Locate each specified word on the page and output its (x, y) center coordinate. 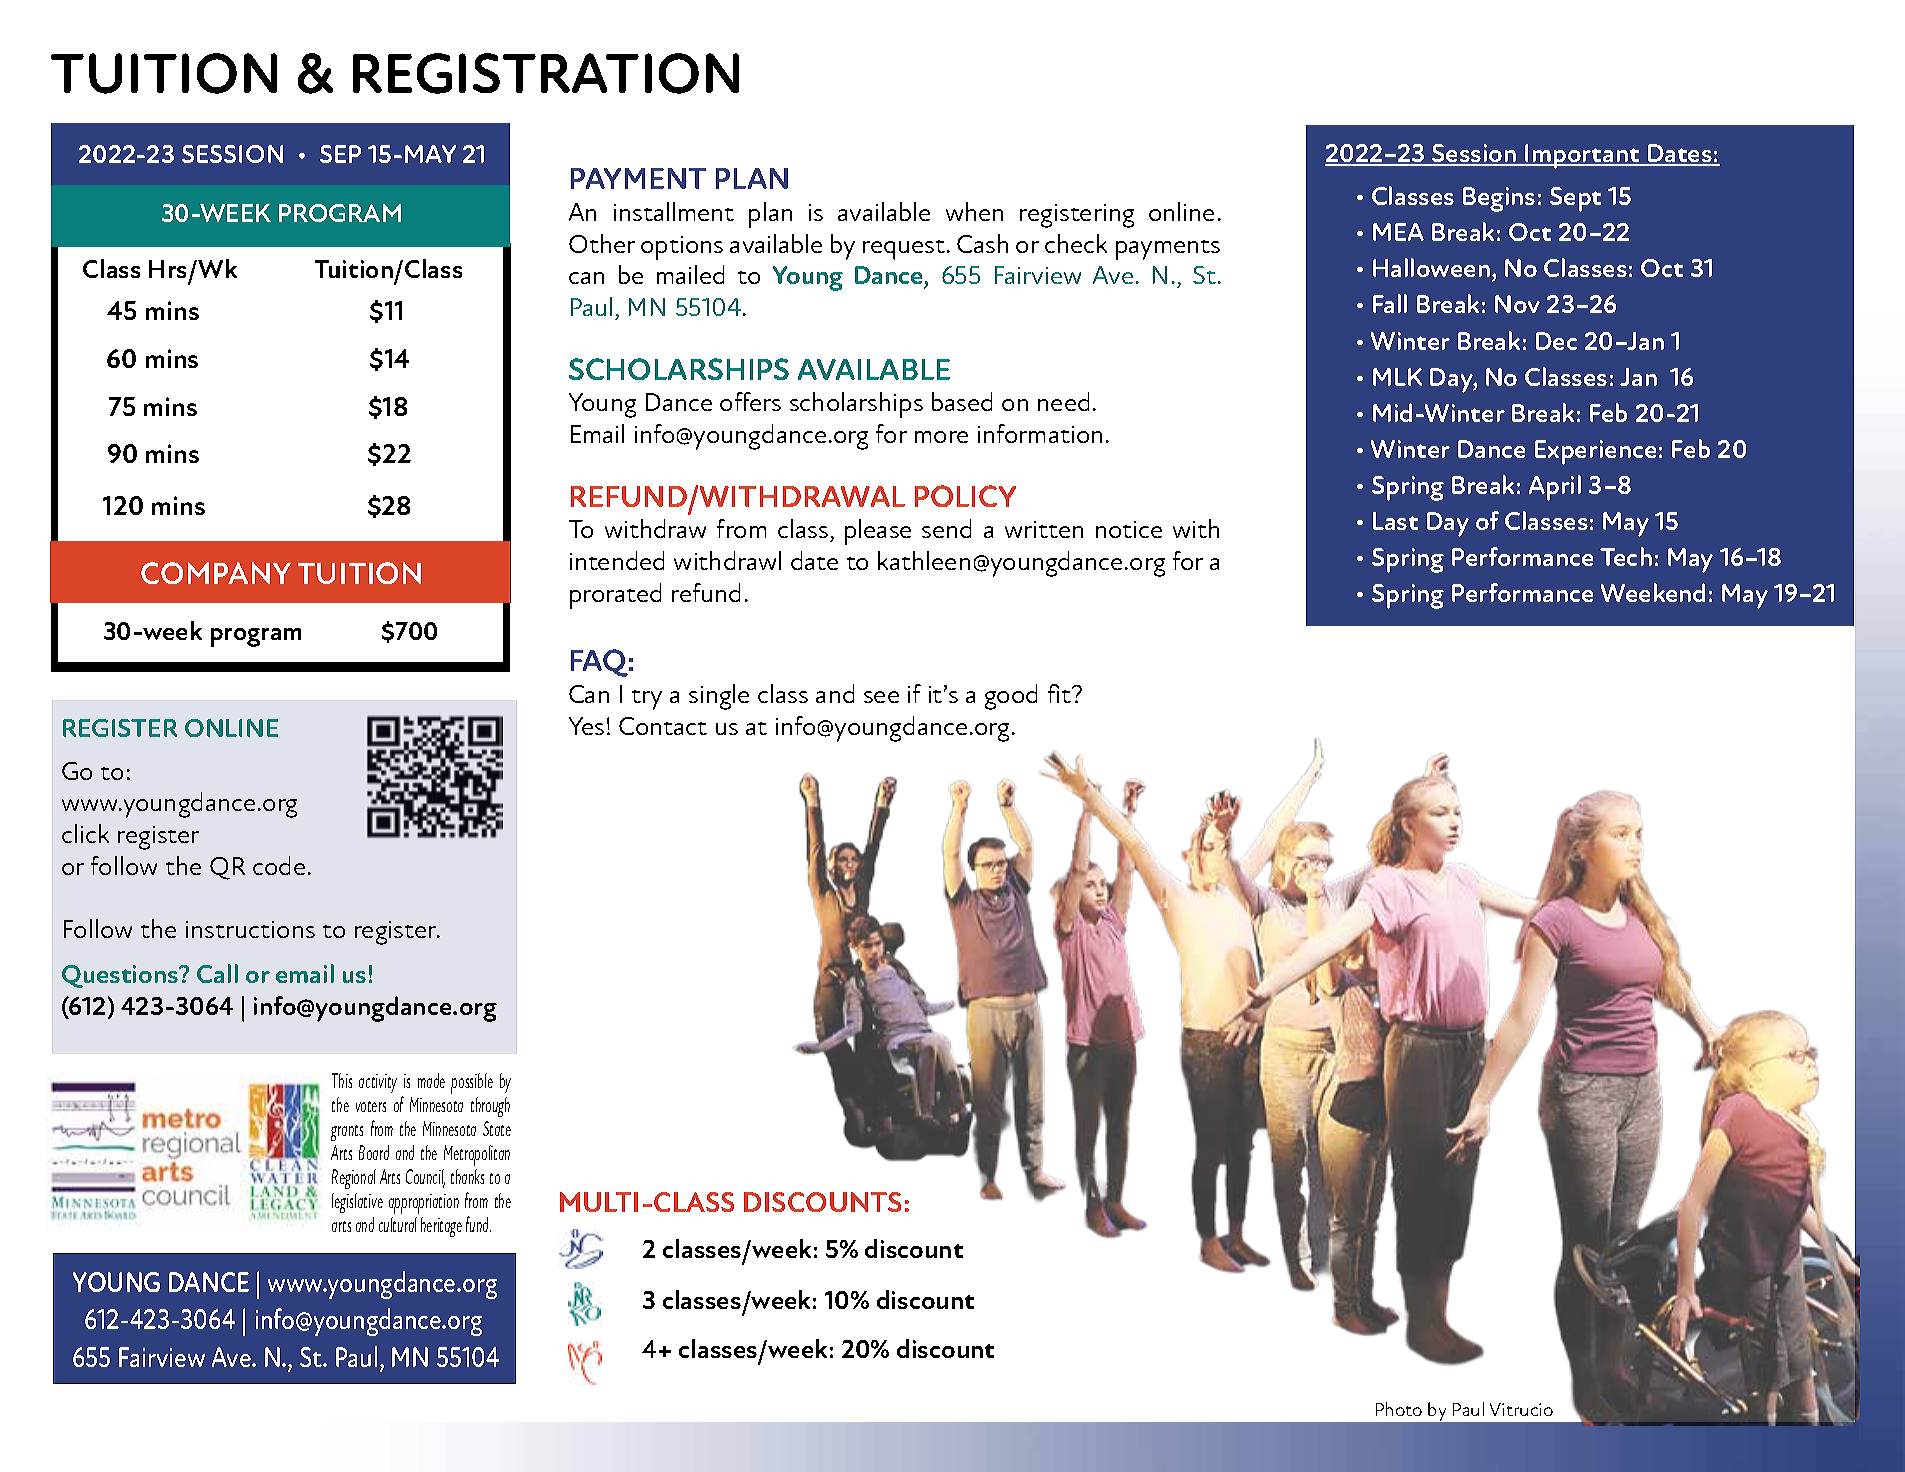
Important (1582, 156)
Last (1395, 521)
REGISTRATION (546, 73)
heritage (441, 1227)
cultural (398, 1224)
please (878, 532)
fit (1060, 693)
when (974, 211)
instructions (250, 929)
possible (472, 1083)
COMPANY (216, 573)
